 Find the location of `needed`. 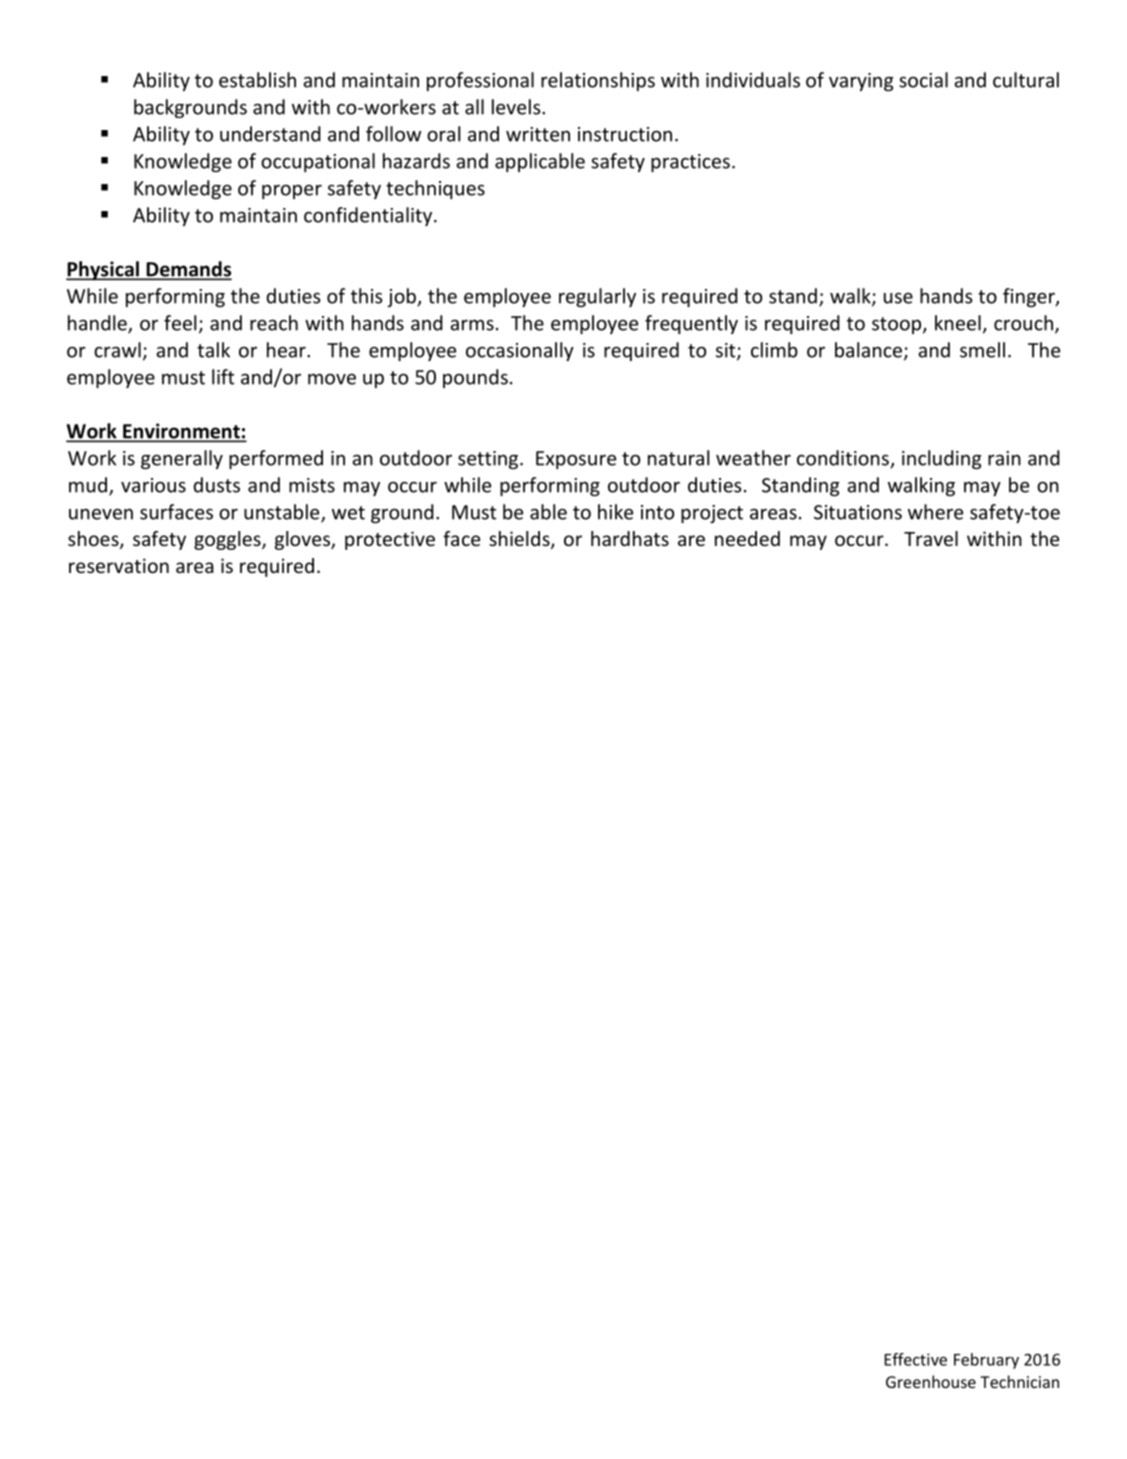

needed is located at coordinates (747, 538).
